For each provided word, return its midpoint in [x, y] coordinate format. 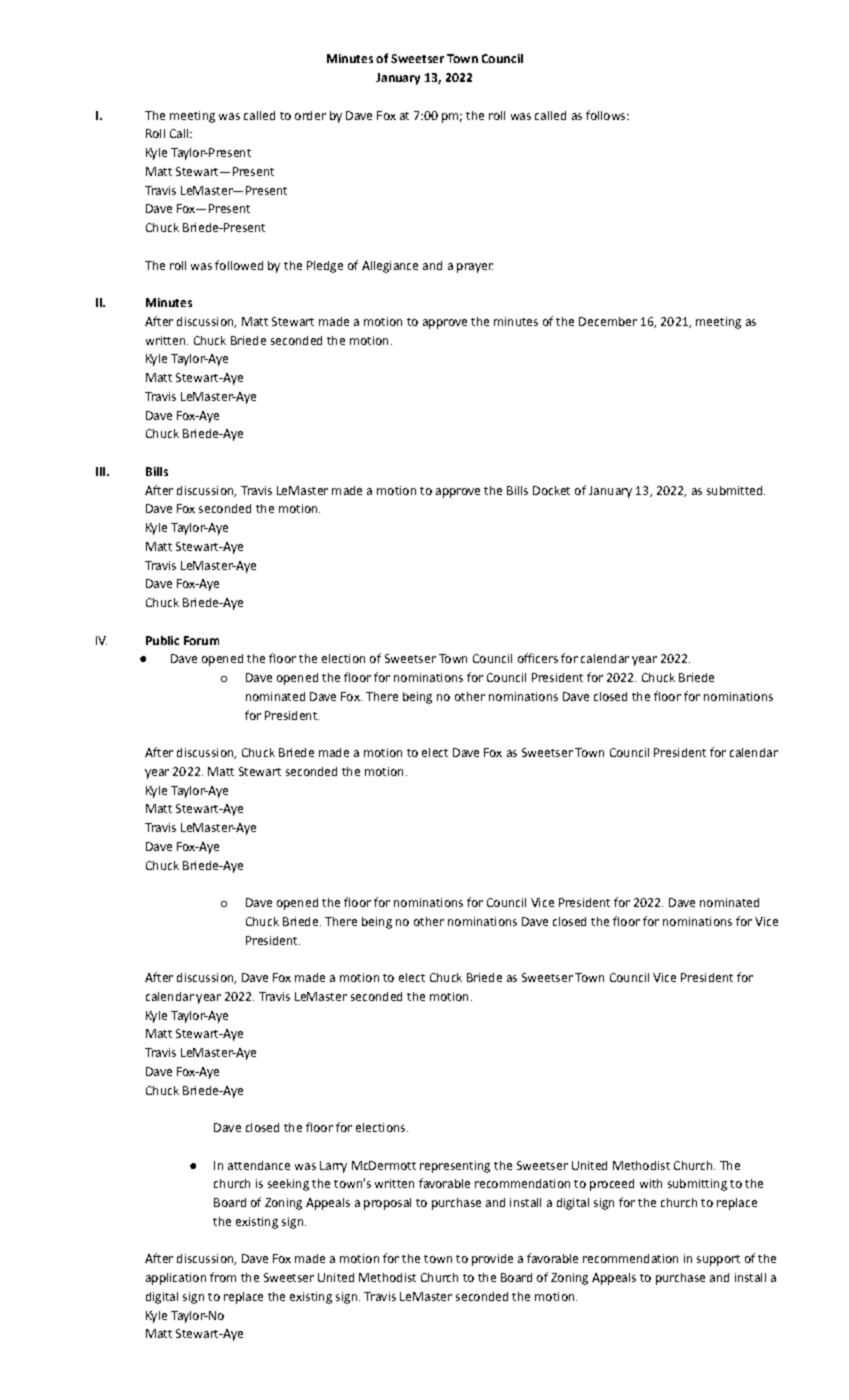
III [100, 471]
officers [538, 658]
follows [607, 115]
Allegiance [390, 267]
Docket [551, 490]
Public [162, 640]
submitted [736, 490]
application [176, 1279]
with [651, 1183]
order [310, 115]
